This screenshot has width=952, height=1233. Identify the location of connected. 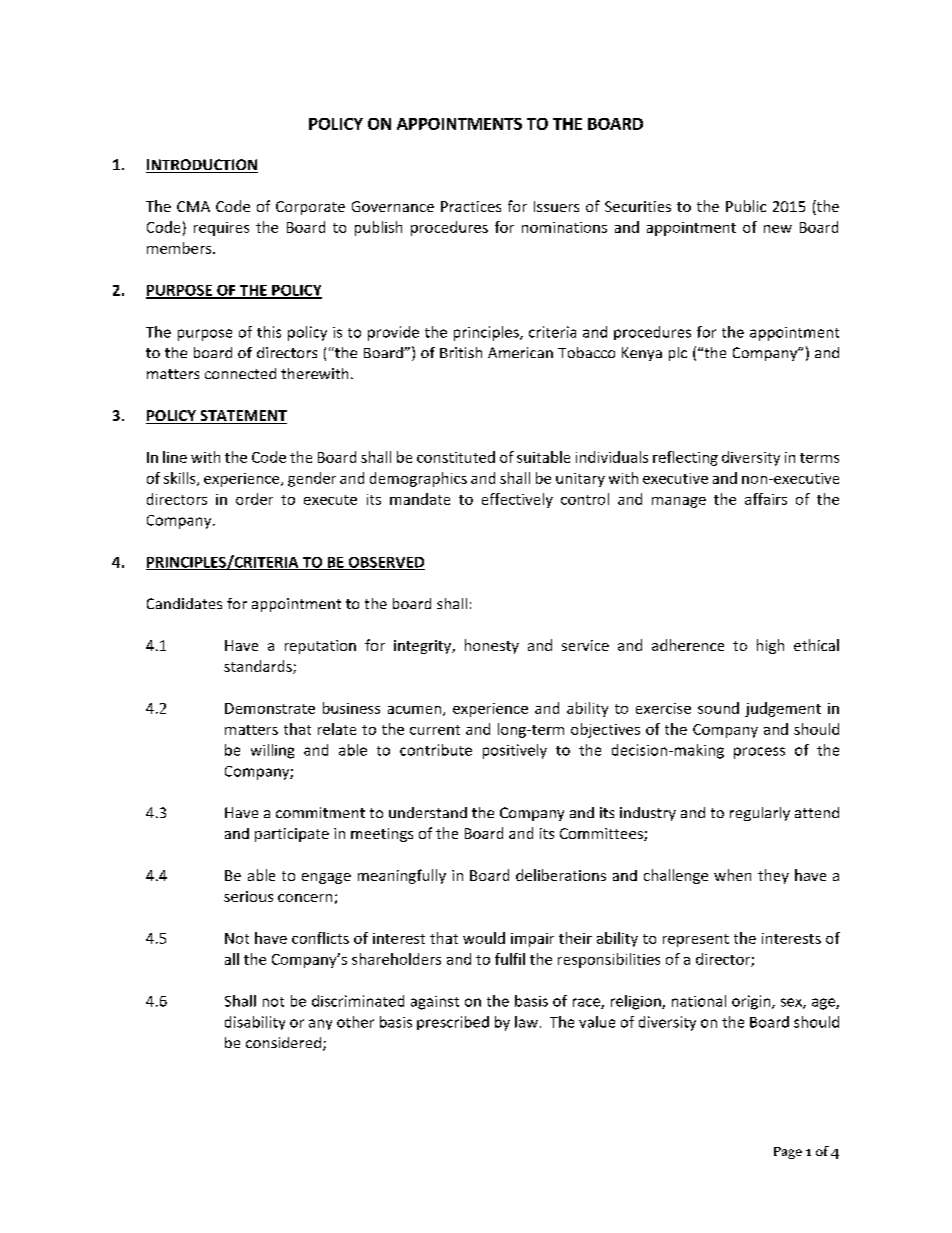
(240, 373).
